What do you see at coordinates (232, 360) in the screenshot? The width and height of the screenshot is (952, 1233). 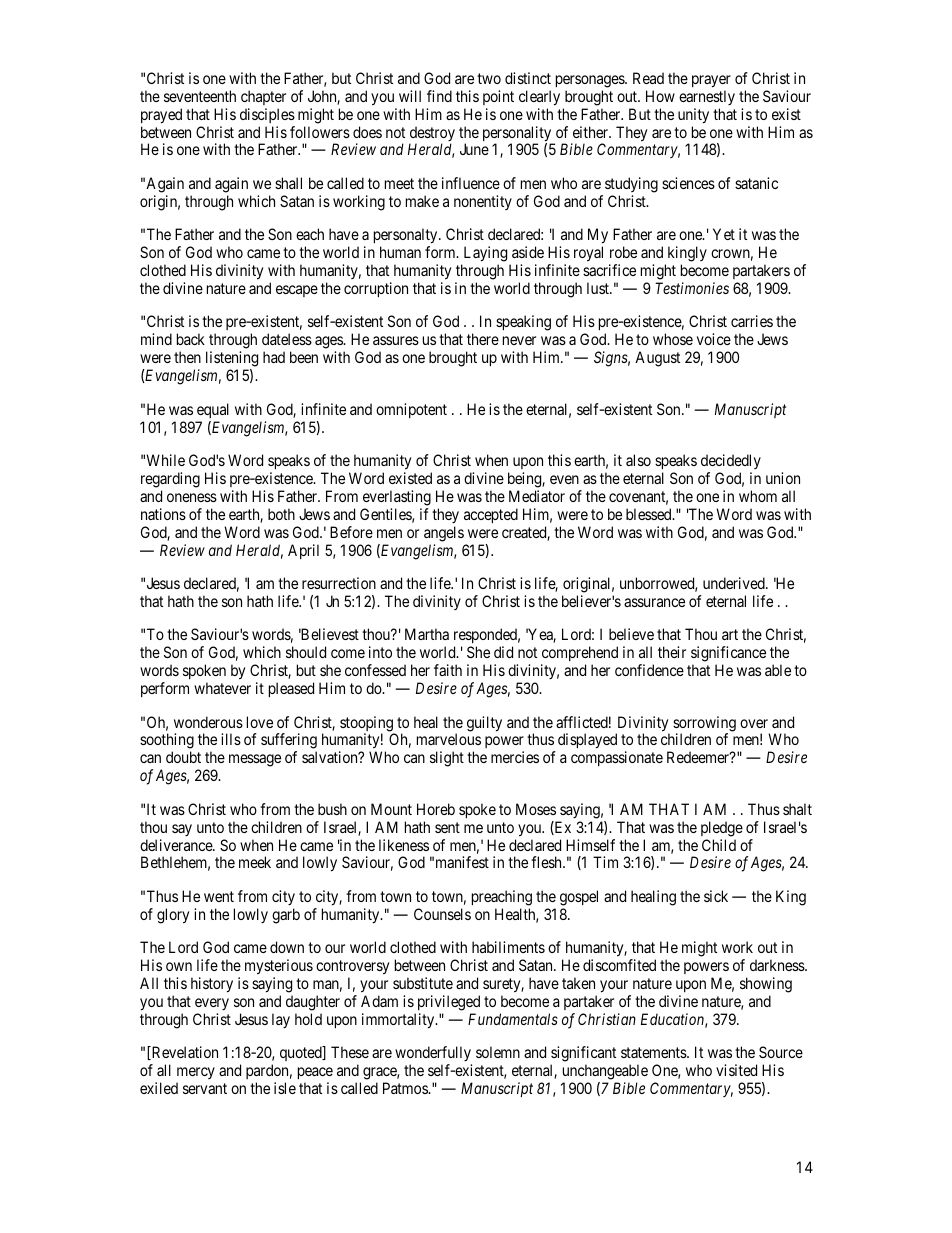 I see `listening` at bounding box center [232, 360].
